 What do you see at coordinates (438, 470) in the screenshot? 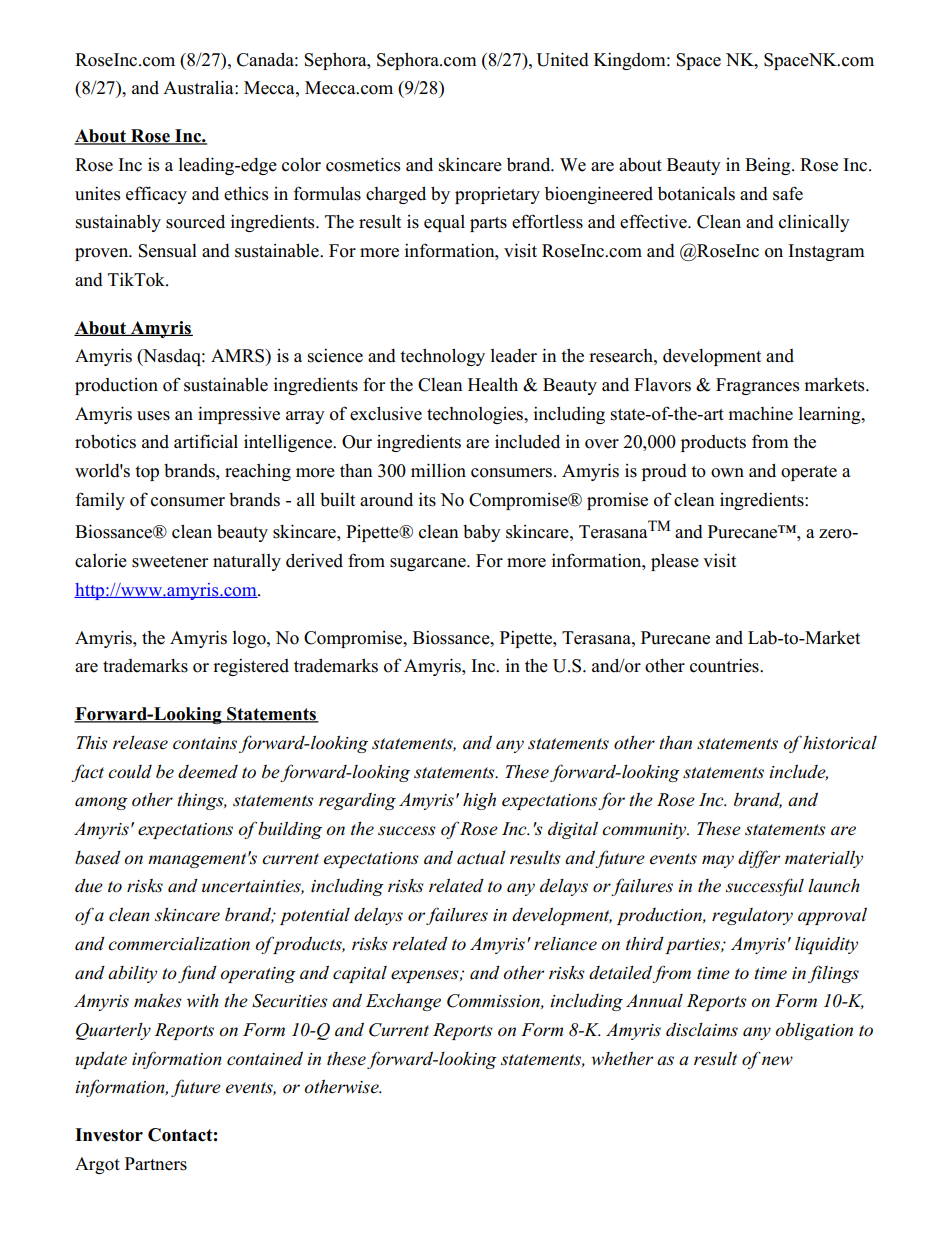
I see `million` at bounding box center [438, 470].
